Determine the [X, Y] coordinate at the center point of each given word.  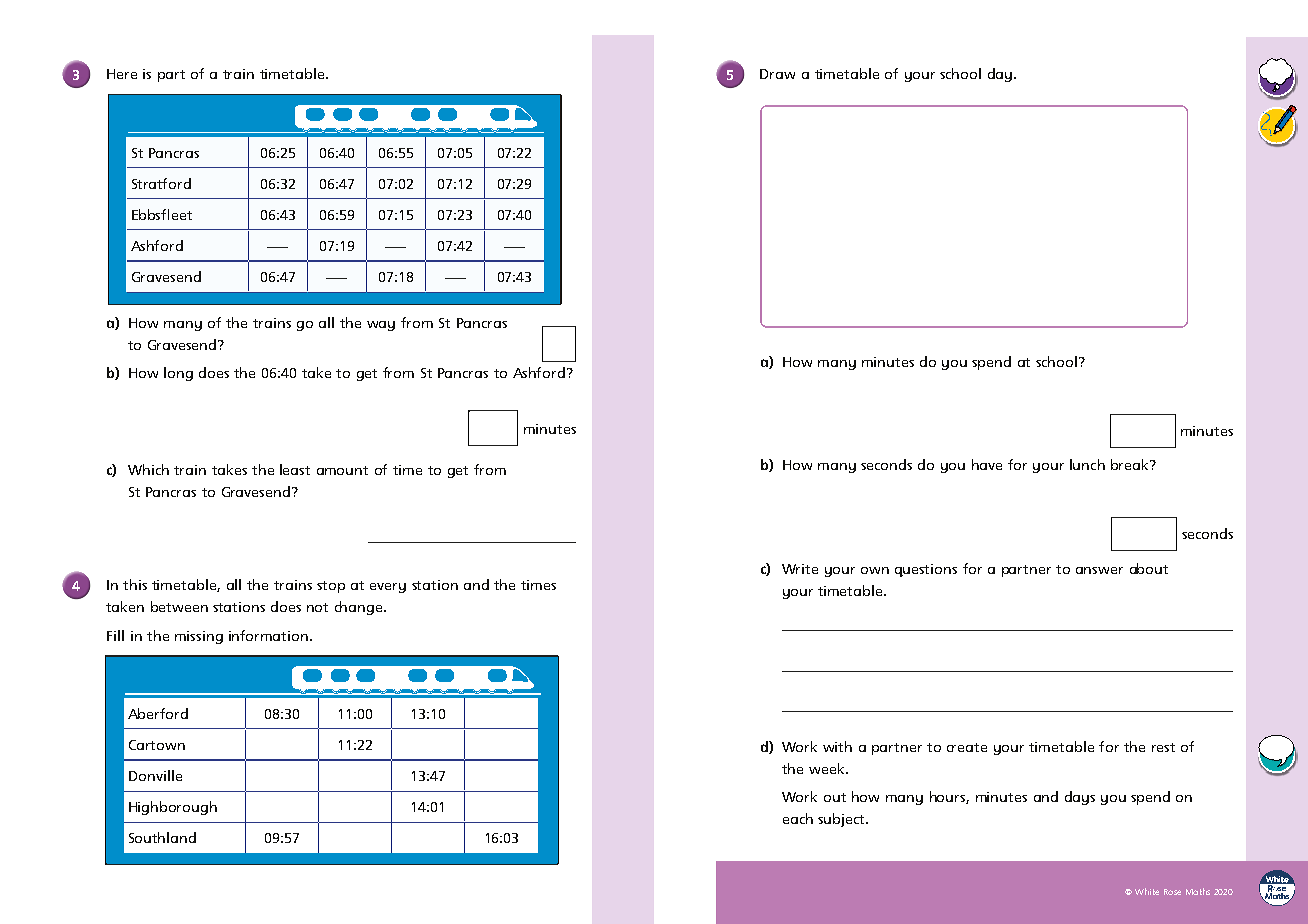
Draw [777, 74]
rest [1163, 747]
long [178, 374]
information [270, 635]
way [381, 326]
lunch [1087, 464]
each [798, 818]
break [1131, 464]
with [837, 746]
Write [800, 569]
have [987, 464]
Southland [162, 837]
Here [122, 74]
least [295, 469]
